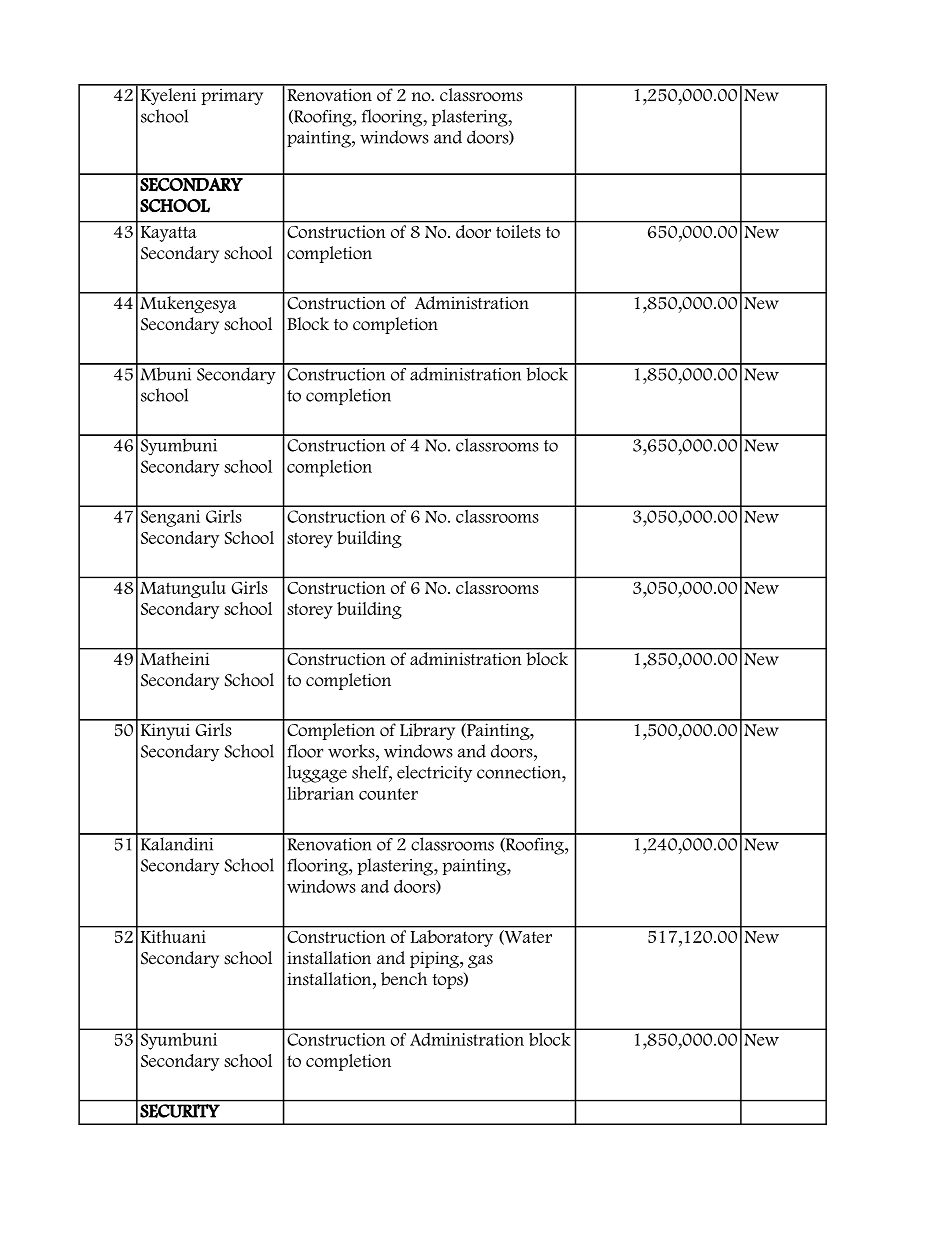 The height and width of the page is (1233, 952). What do you see at coordinates (520, 772) in the page?
I see `connection` at bounding box center [520, 772].
